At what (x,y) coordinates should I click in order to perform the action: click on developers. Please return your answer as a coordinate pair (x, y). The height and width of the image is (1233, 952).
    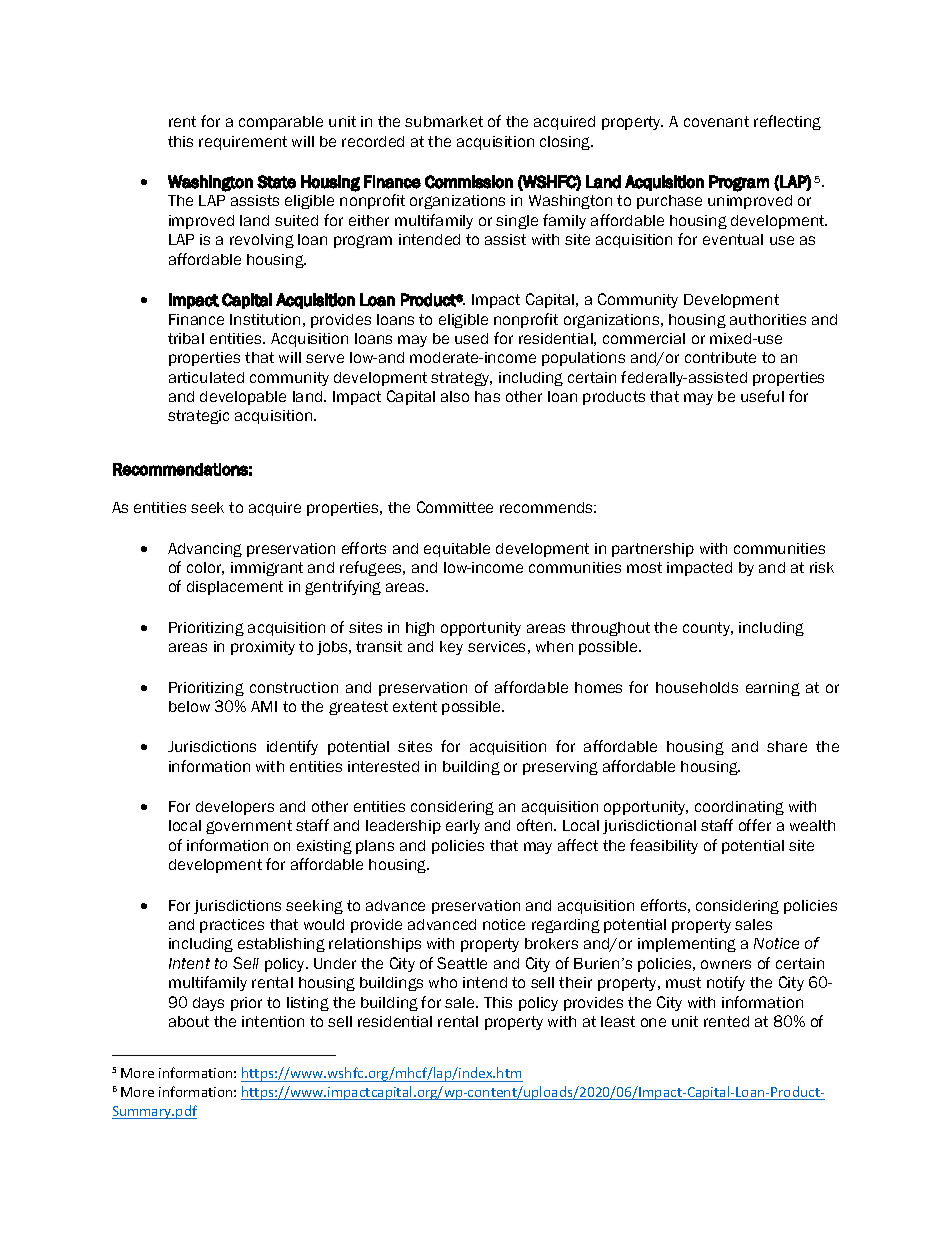
    Looking at the image, I should click on (235, 808).
